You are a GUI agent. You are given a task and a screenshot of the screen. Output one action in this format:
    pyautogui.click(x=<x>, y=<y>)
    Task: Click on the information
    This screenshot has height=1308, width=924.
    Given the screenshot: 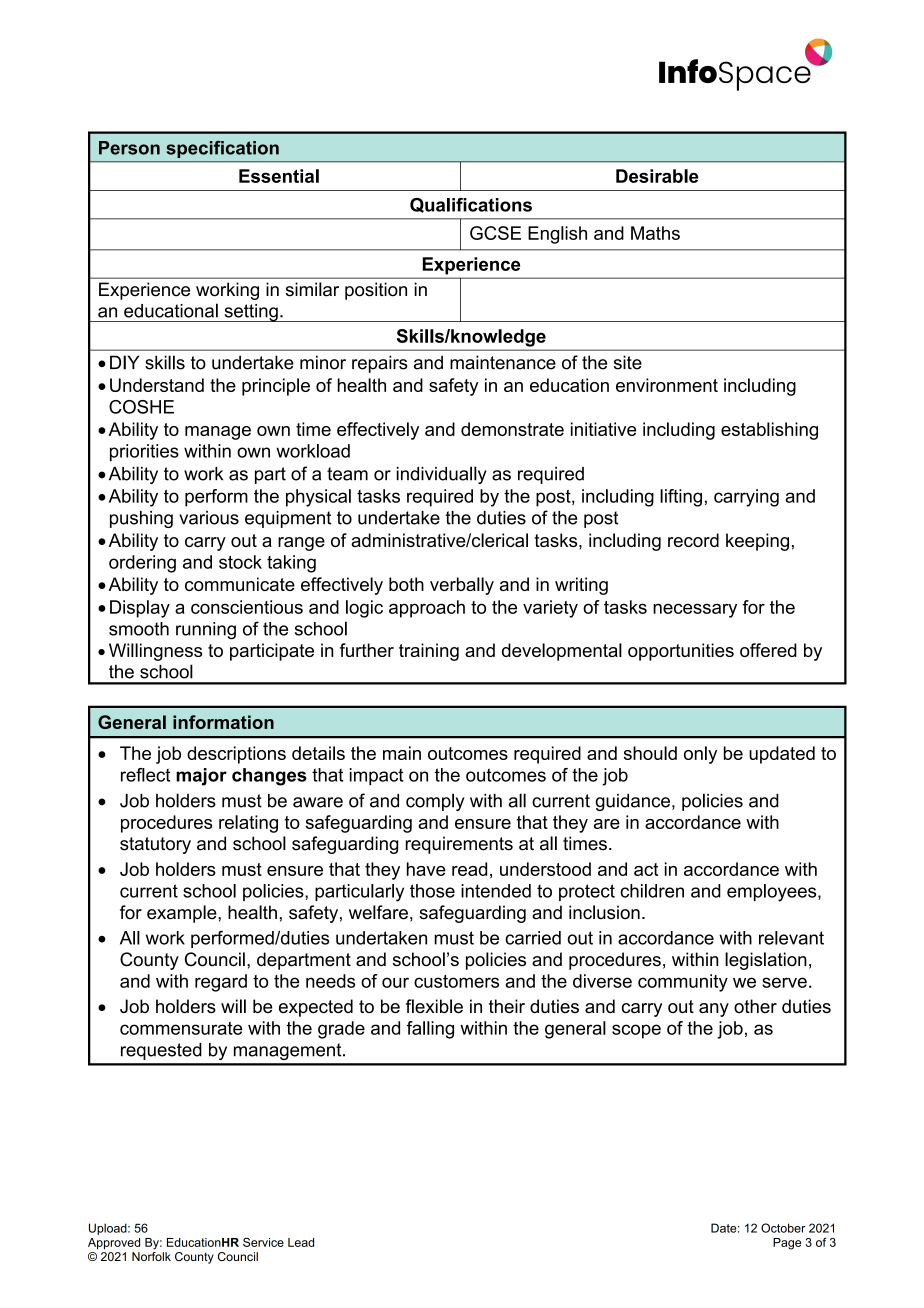 What is the action you would take?
    pyautogui.click(x=223, y=722)
